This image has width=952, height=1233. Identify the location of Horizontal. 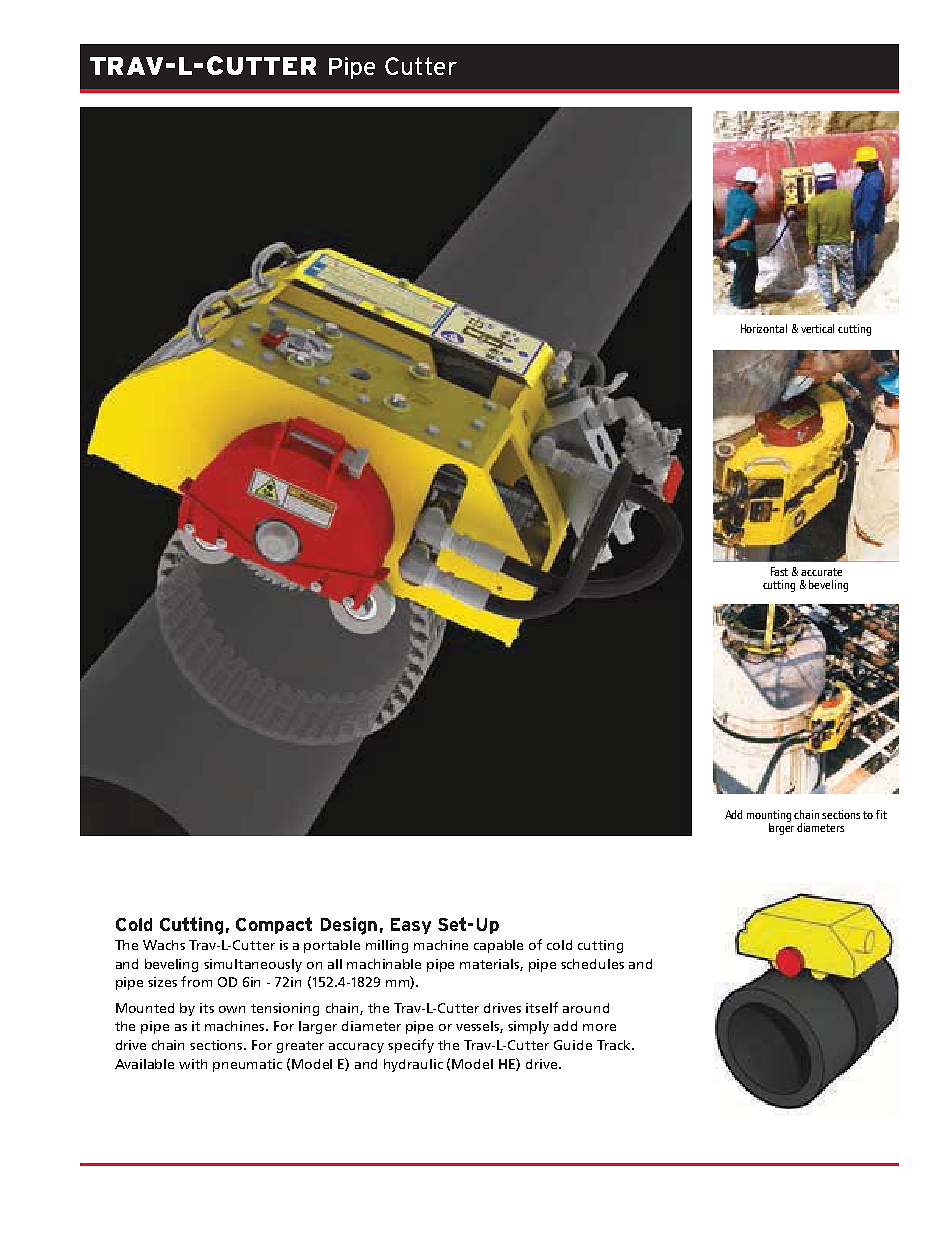
(764, 328).
